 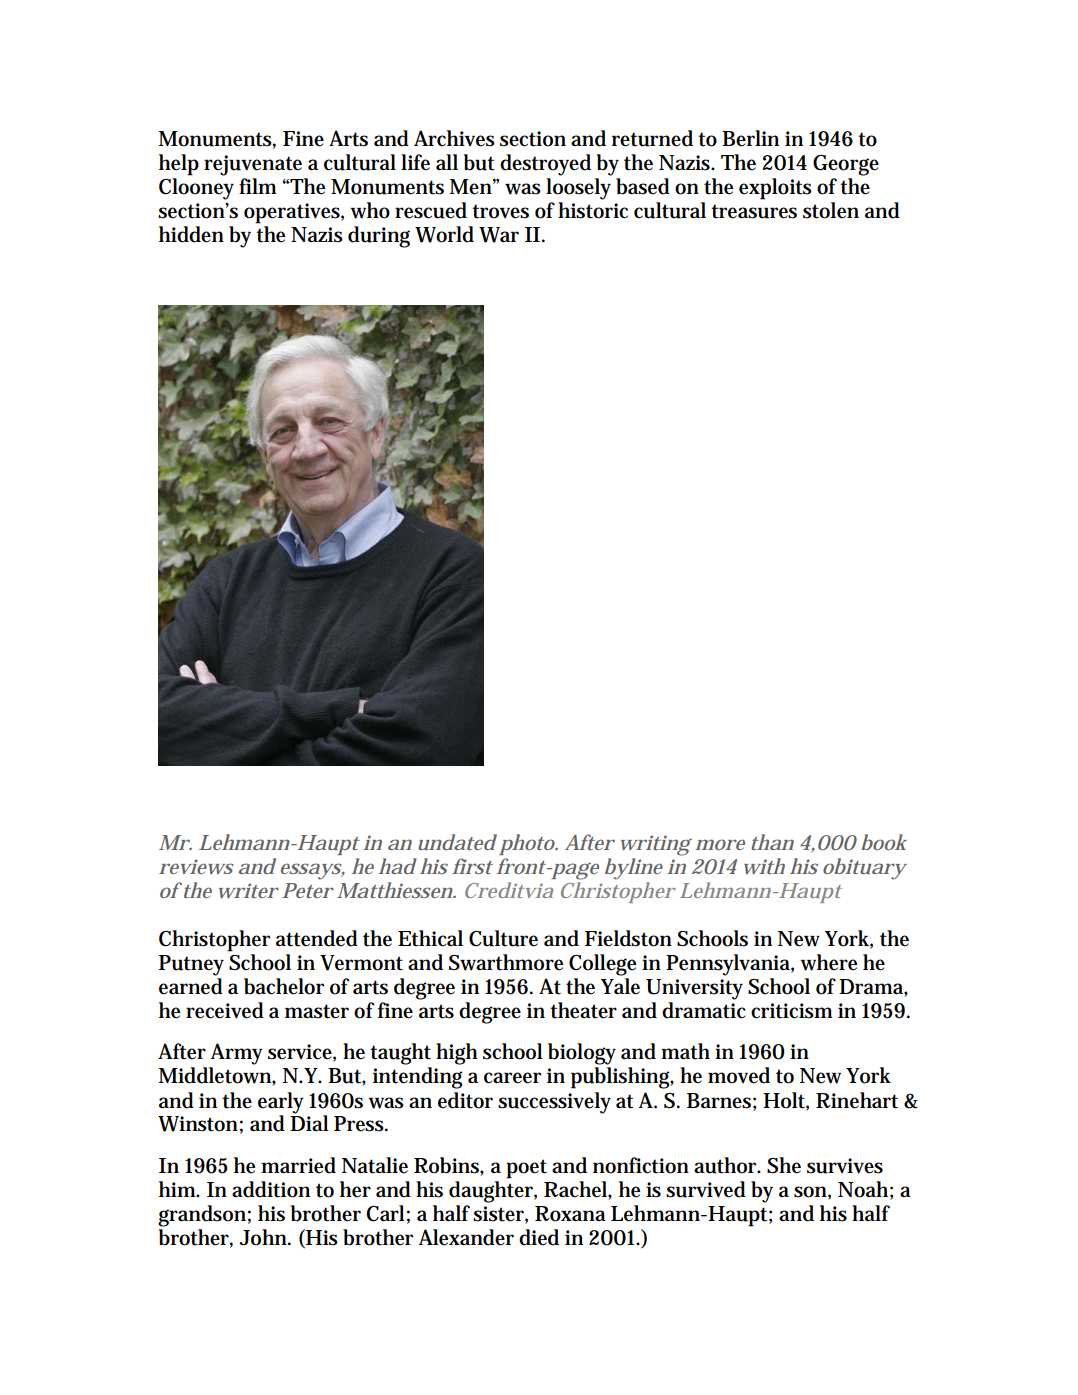 What do you see at coordinates (444, 234) in the image?
I see `World` at bounding box center [444, 234].
